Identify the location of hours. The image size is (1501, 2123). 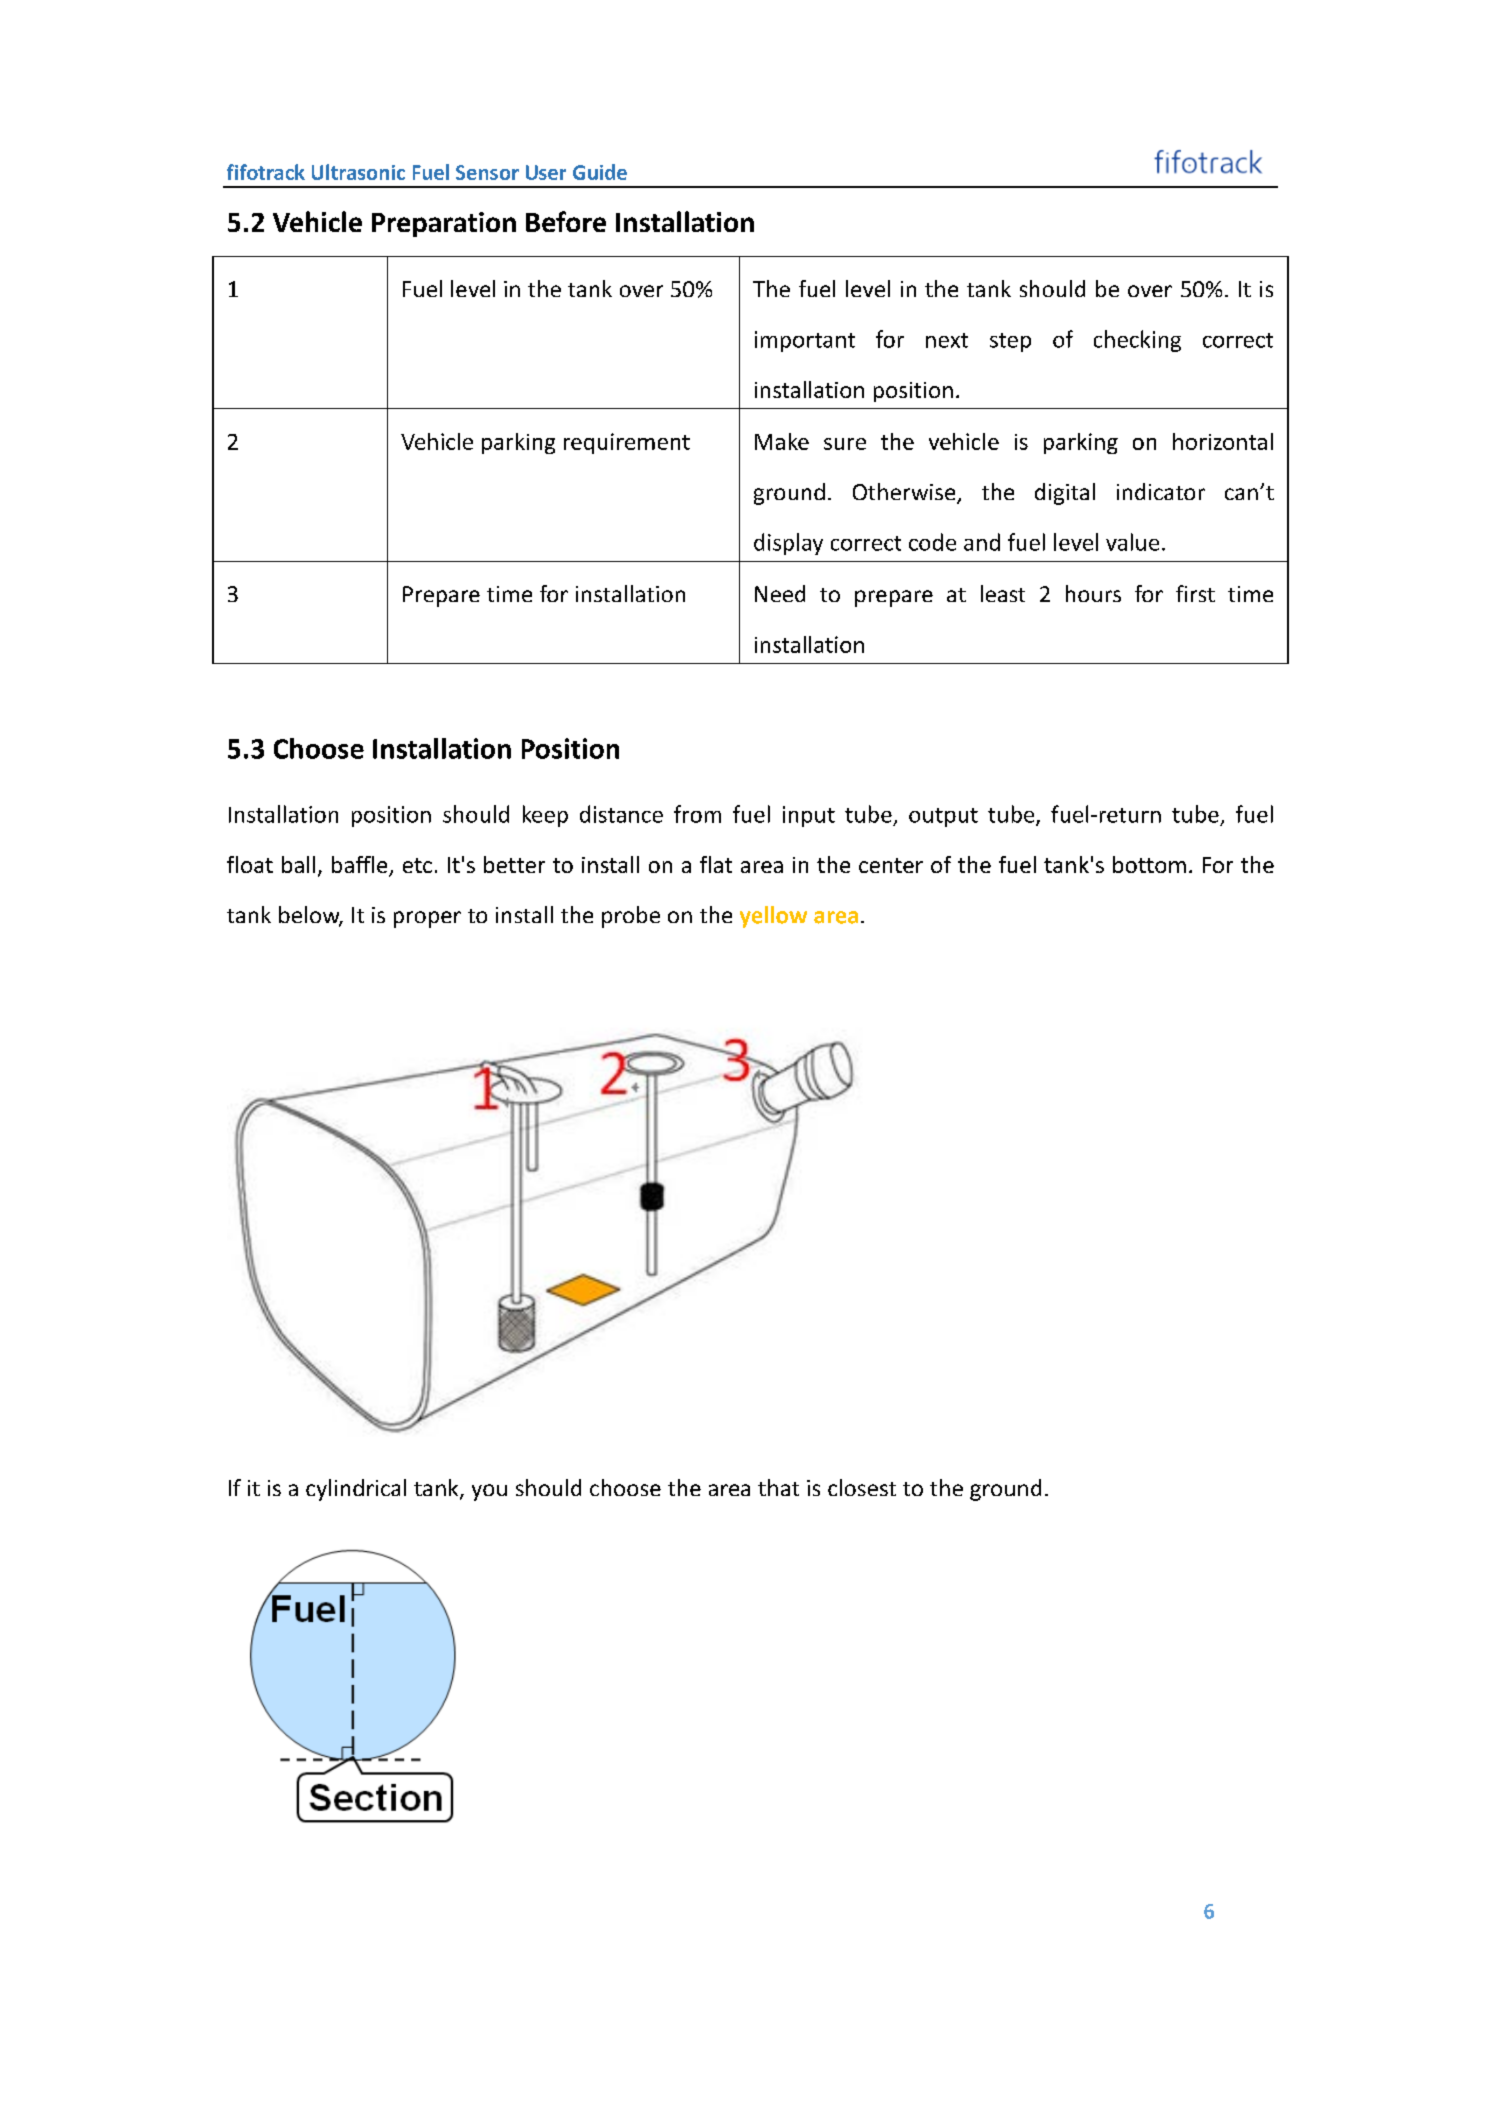
(1093, 593).
